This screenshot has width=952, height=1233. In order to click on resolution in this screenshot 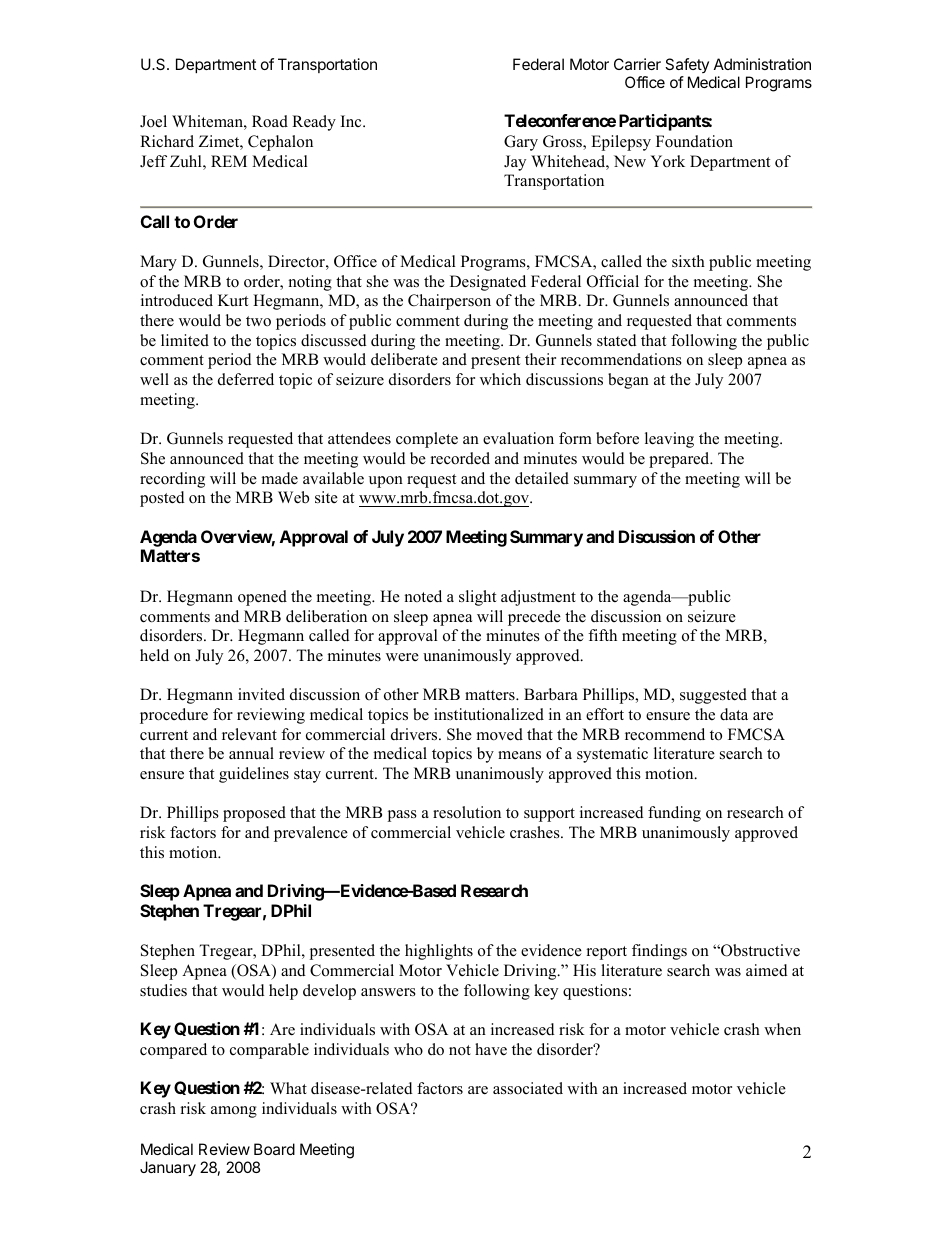, I will do `click(467, 812)`.
